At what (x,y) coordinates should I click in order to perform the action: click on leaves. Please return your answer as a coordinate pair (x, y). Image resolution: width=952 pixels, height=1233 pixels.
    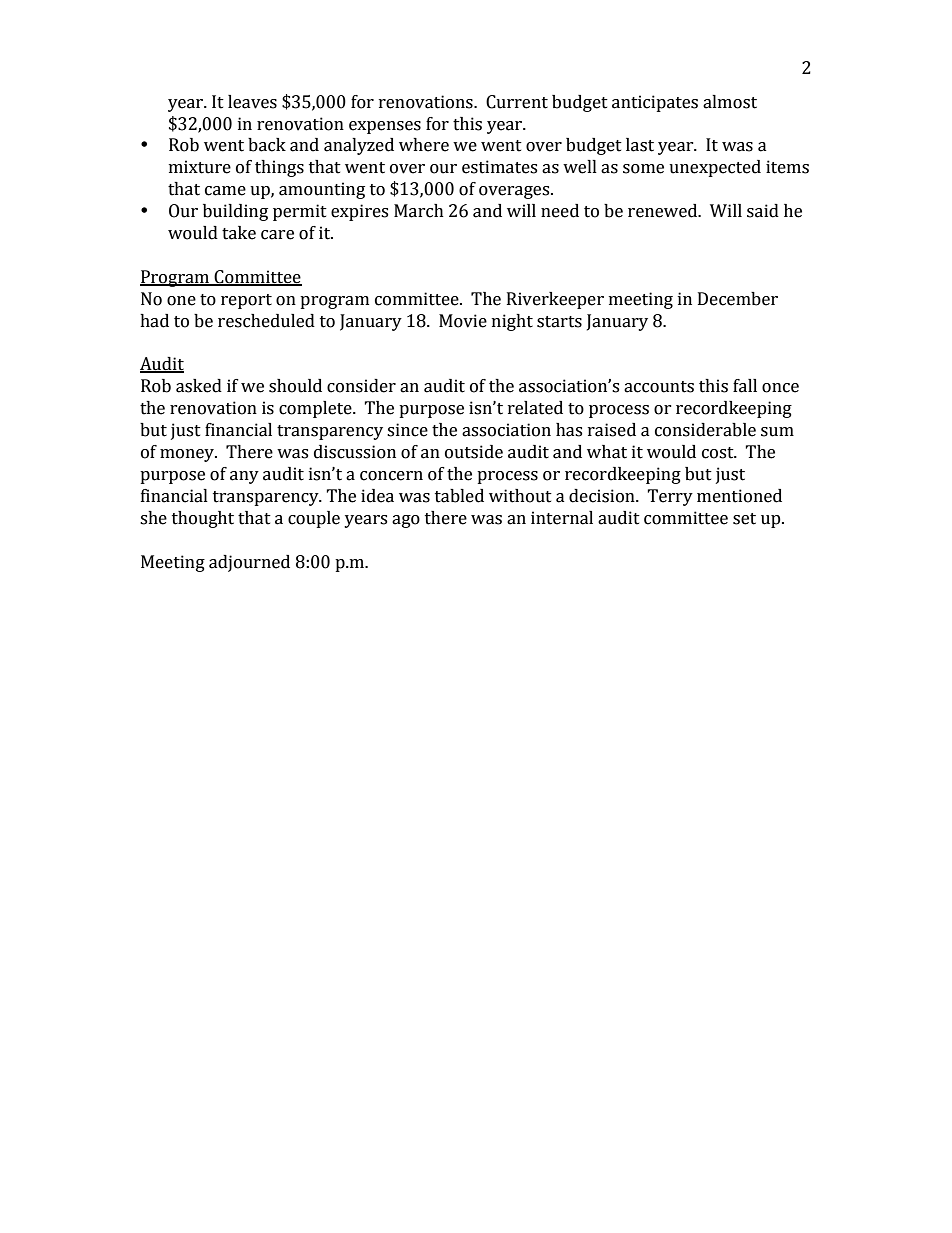
    Looking at the image, I should click on (252, 102).
